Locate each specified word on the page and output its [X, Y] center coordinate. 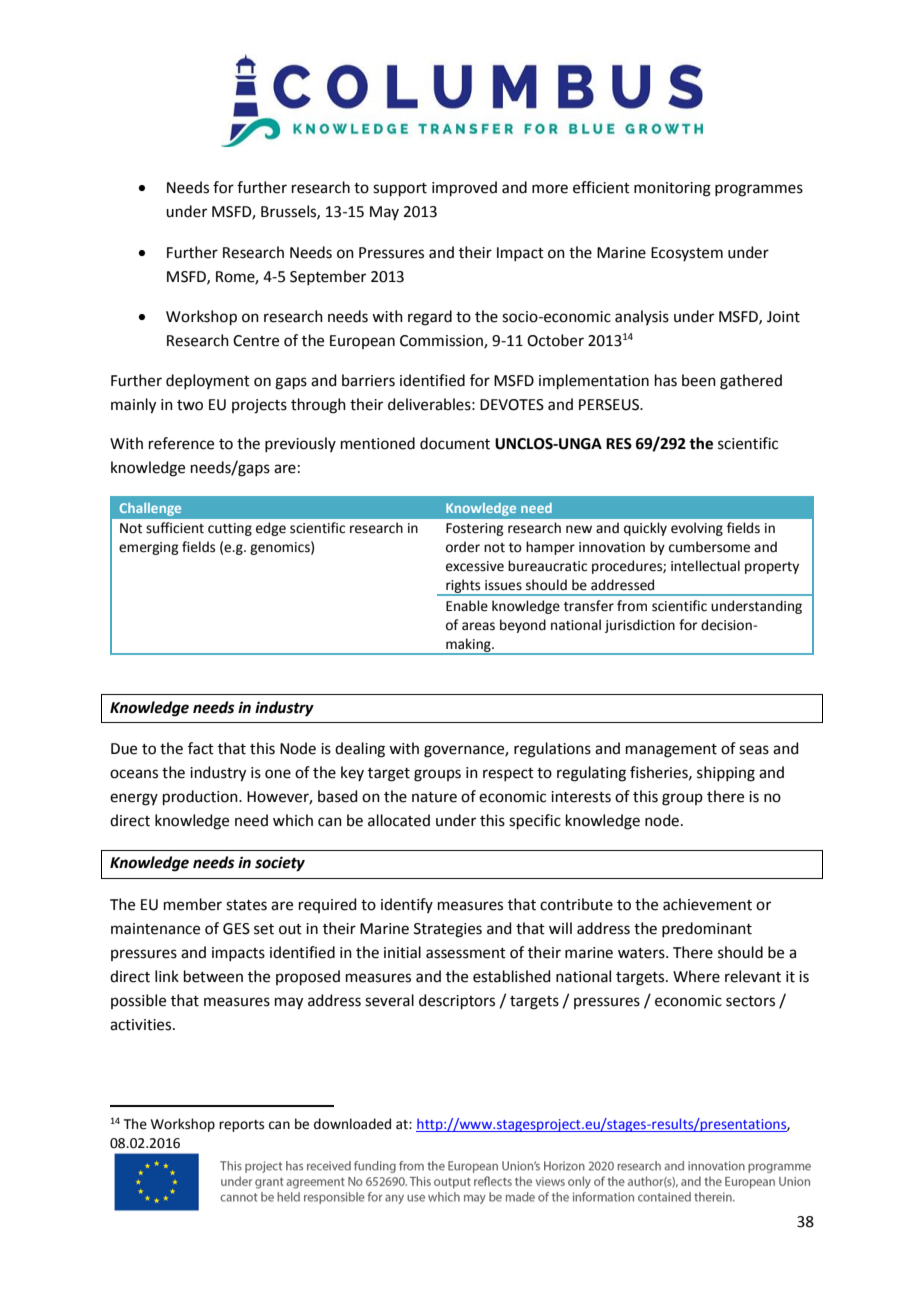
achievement [707, 904]
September [328, 277]
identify [407, 905]
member [193, 904]
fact [201, 748]
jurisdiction [640, 626]
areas [478, 626]
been [699, 380]
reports [241, 1126]
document [455, 443]
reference [181, 443]
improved [464, 188]
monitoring [672, 189]
